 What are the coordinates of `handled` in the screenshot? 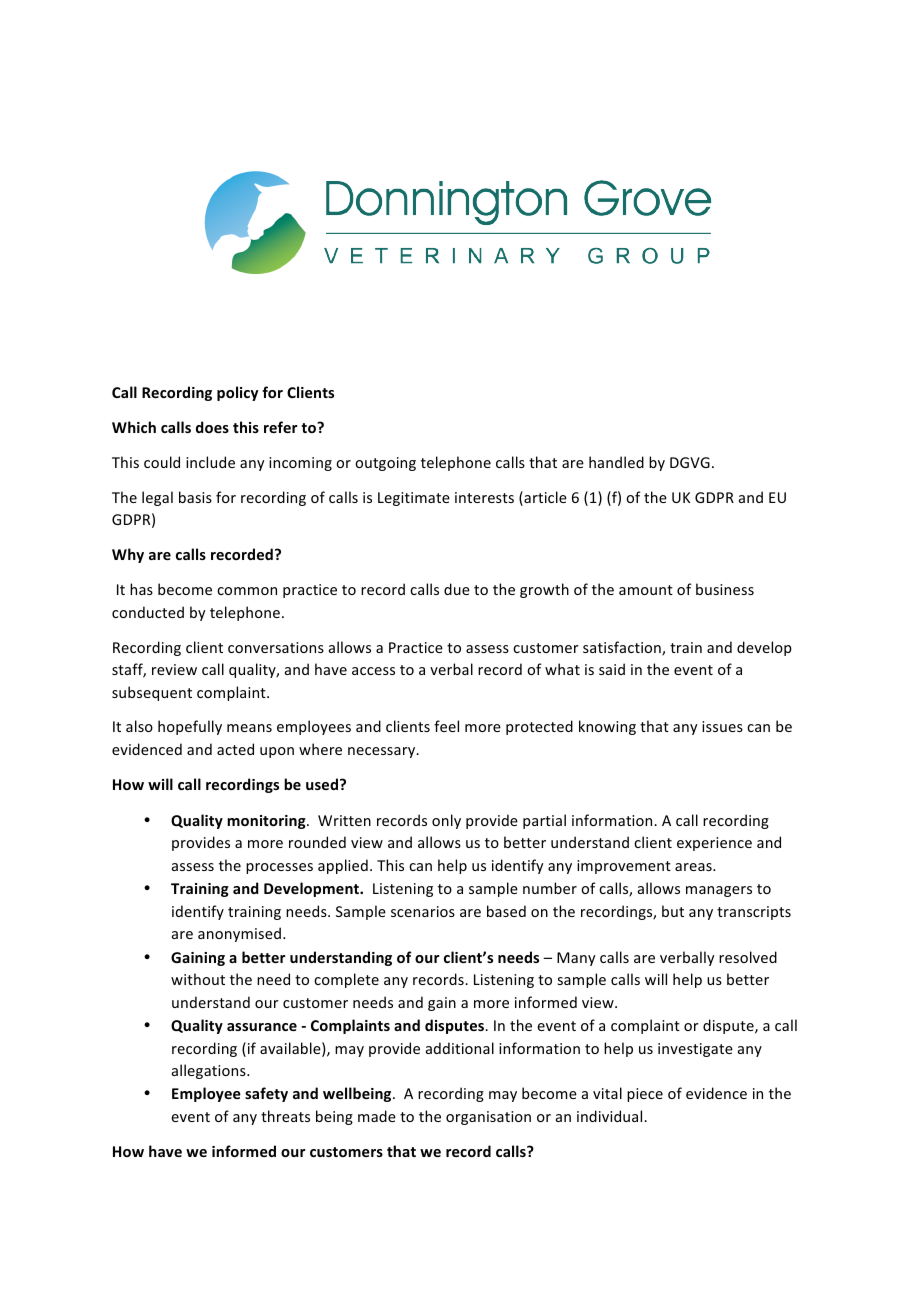 It's located at (616, 462).
